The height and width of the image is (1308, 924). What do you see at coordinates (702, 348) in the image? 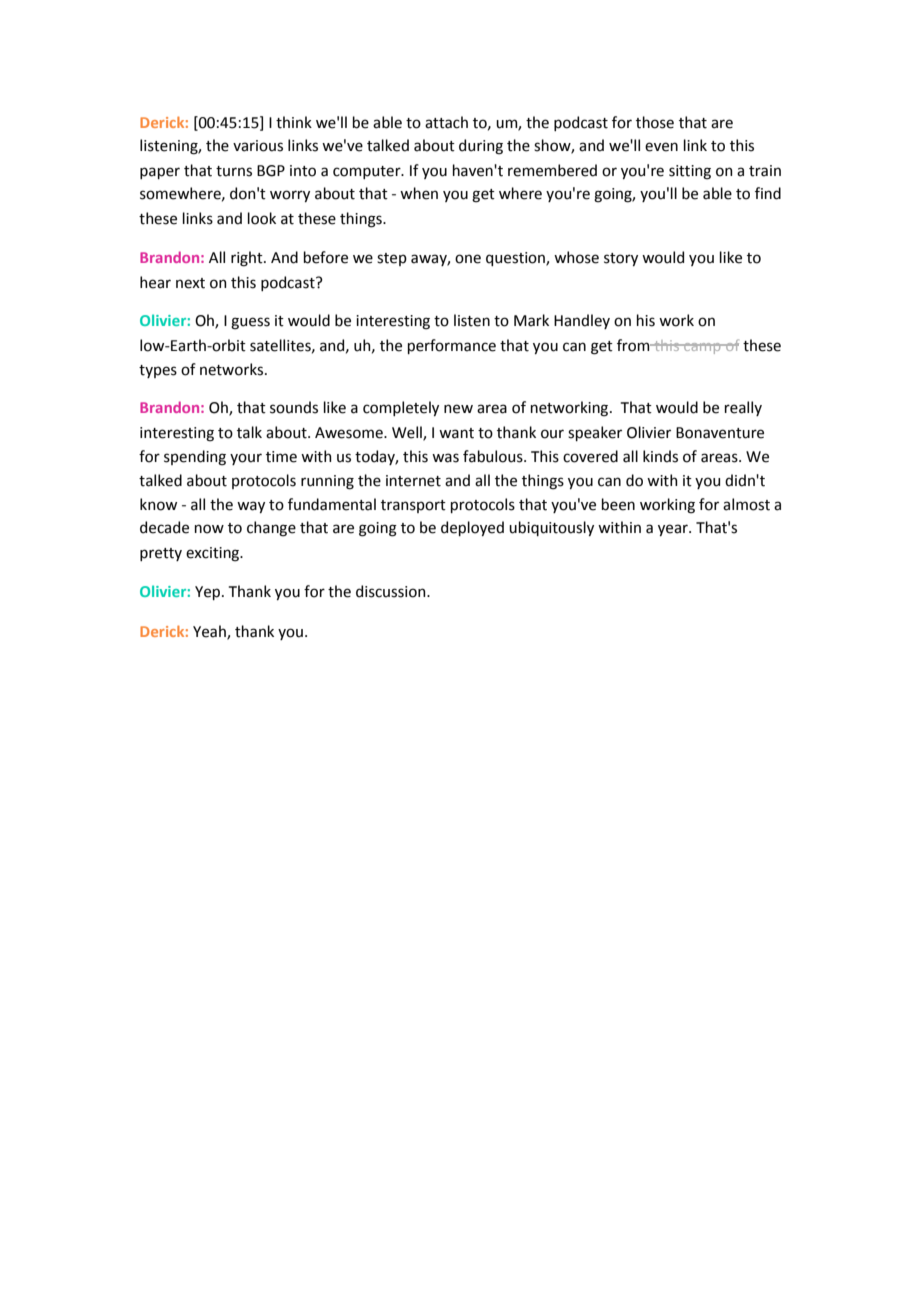
I see `camp` at bounding box center [702, 348].
